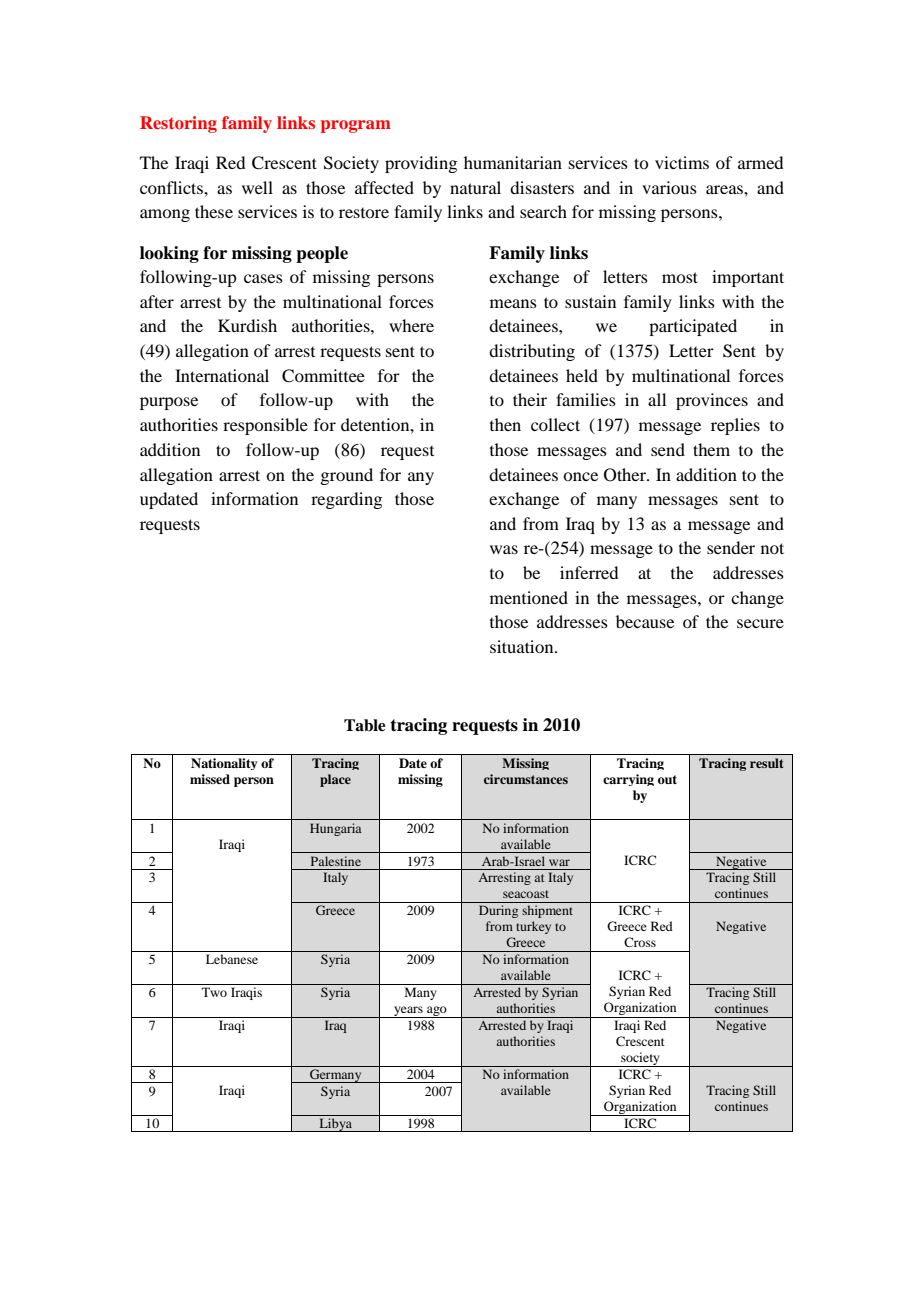 Image resolution: width=924 pixels, height=1308 pixels. Describe the element at coordinates (437, 1012) in the document. I see `ago` at that location.
